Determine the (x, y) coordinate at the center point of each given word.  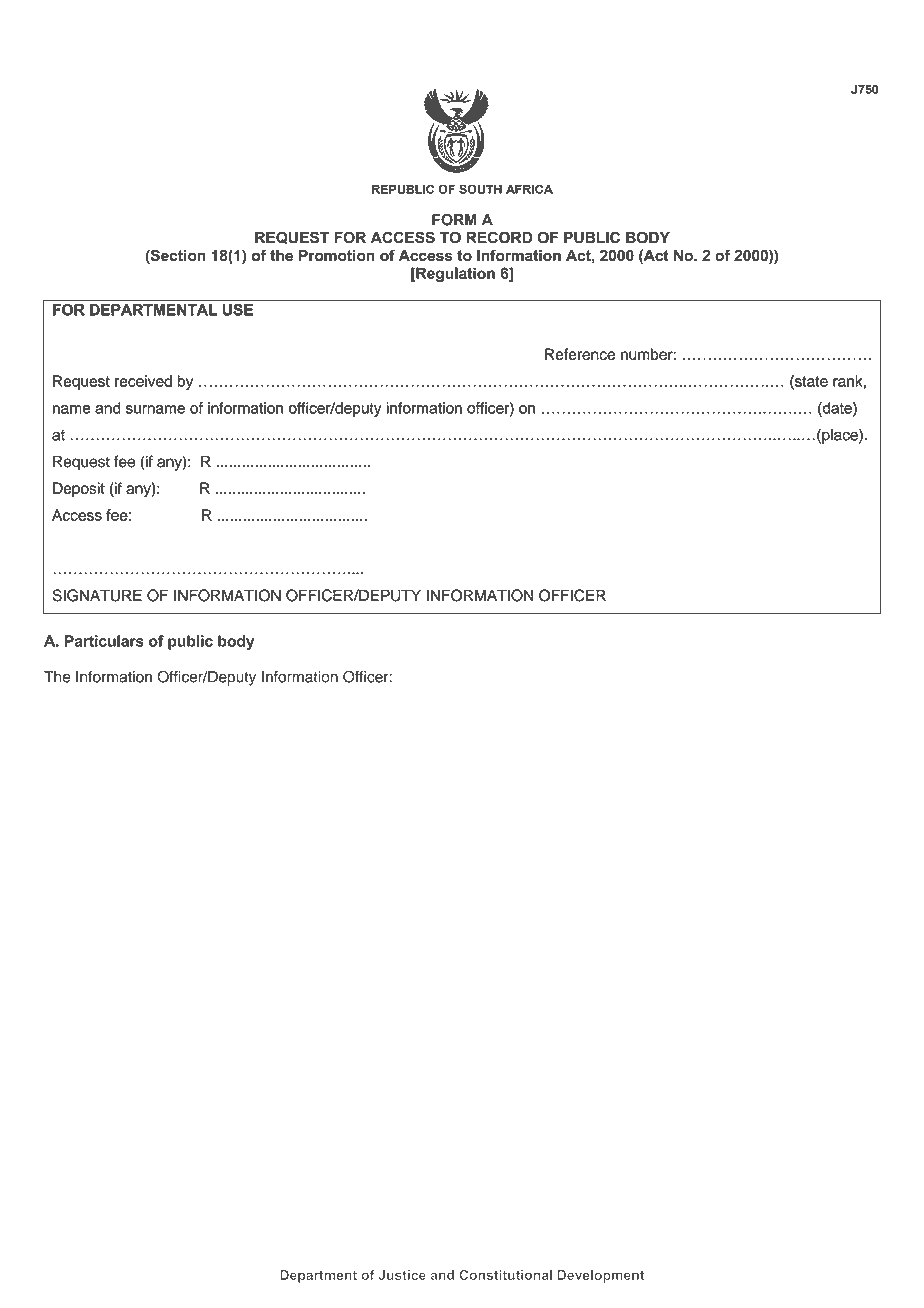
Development (601, 1276)
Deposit (79, 489)
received (143, 381)
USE (238, 310)
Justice (402, 1275)
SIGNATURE (97, 595)
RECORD (499, 237)
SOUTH (480, 189)
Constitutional (505, 1275)
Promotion (337, 255)
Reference (580, 354)
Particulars (104, 641)
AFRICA (529, 189)
